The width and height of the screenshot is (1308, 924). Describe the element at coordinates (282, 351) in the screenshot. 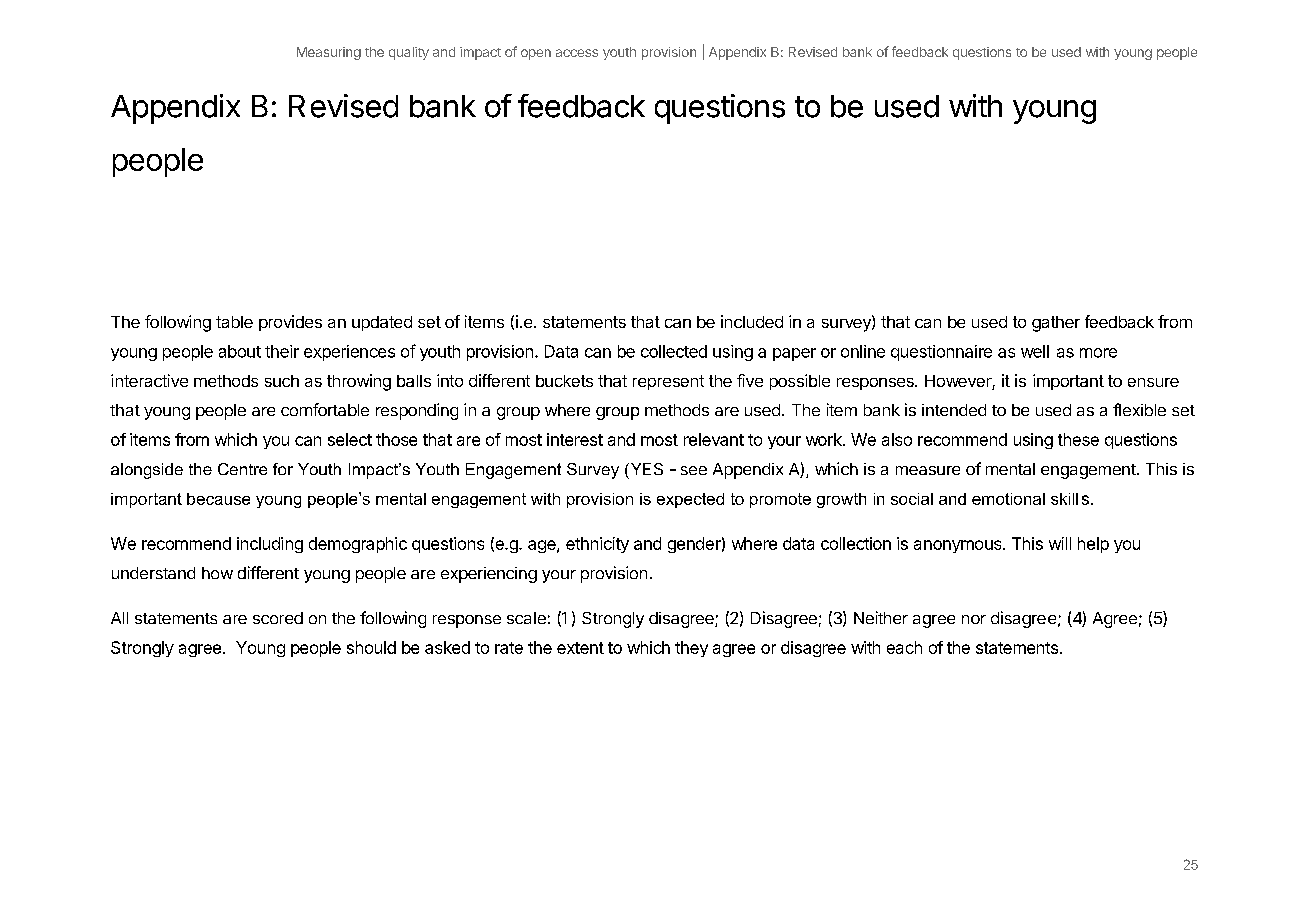

I see `their` at that location.
